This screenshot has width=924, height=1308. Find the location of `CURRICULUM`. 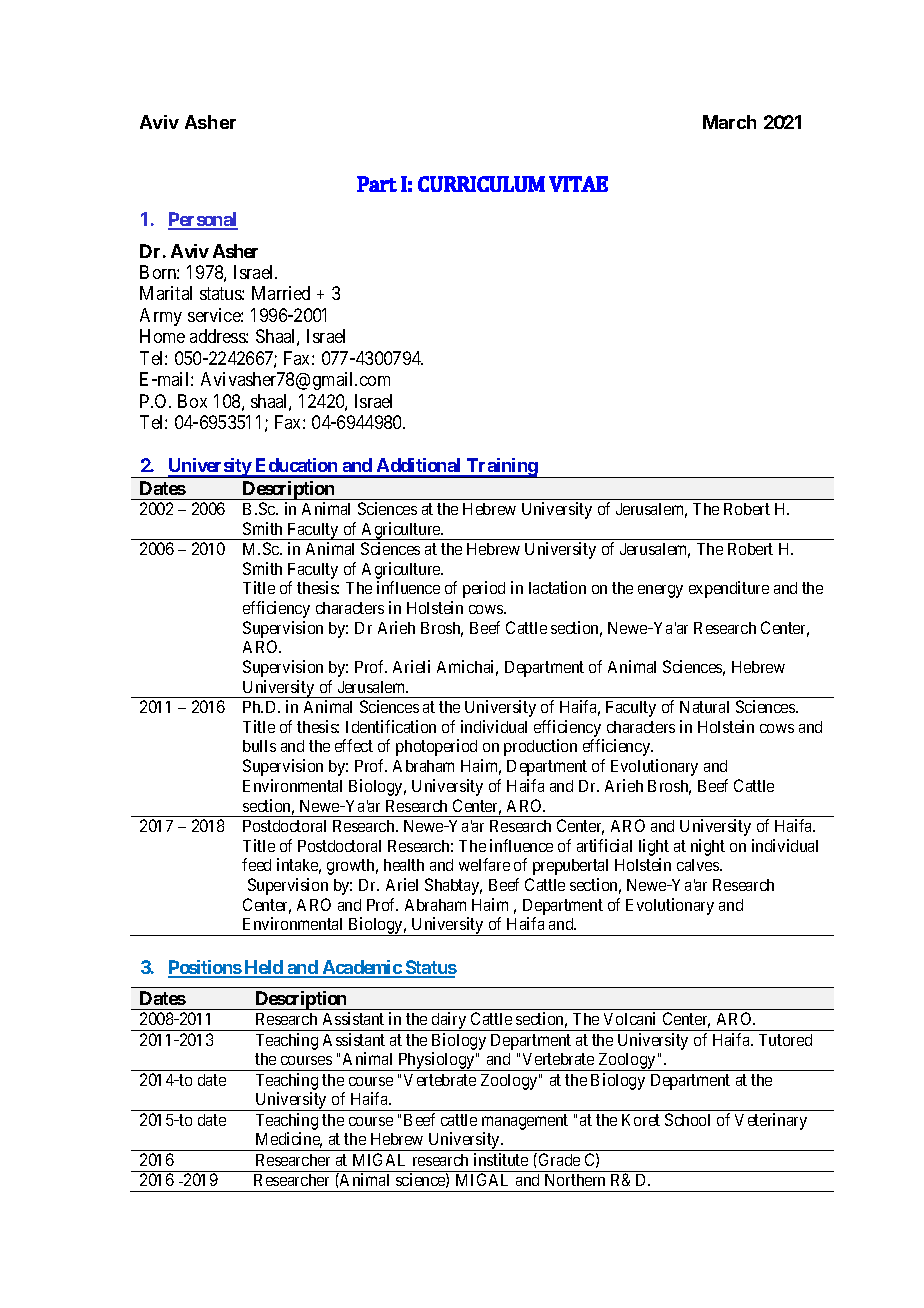

CURRICULUM is located at coordinates (481, 184).
